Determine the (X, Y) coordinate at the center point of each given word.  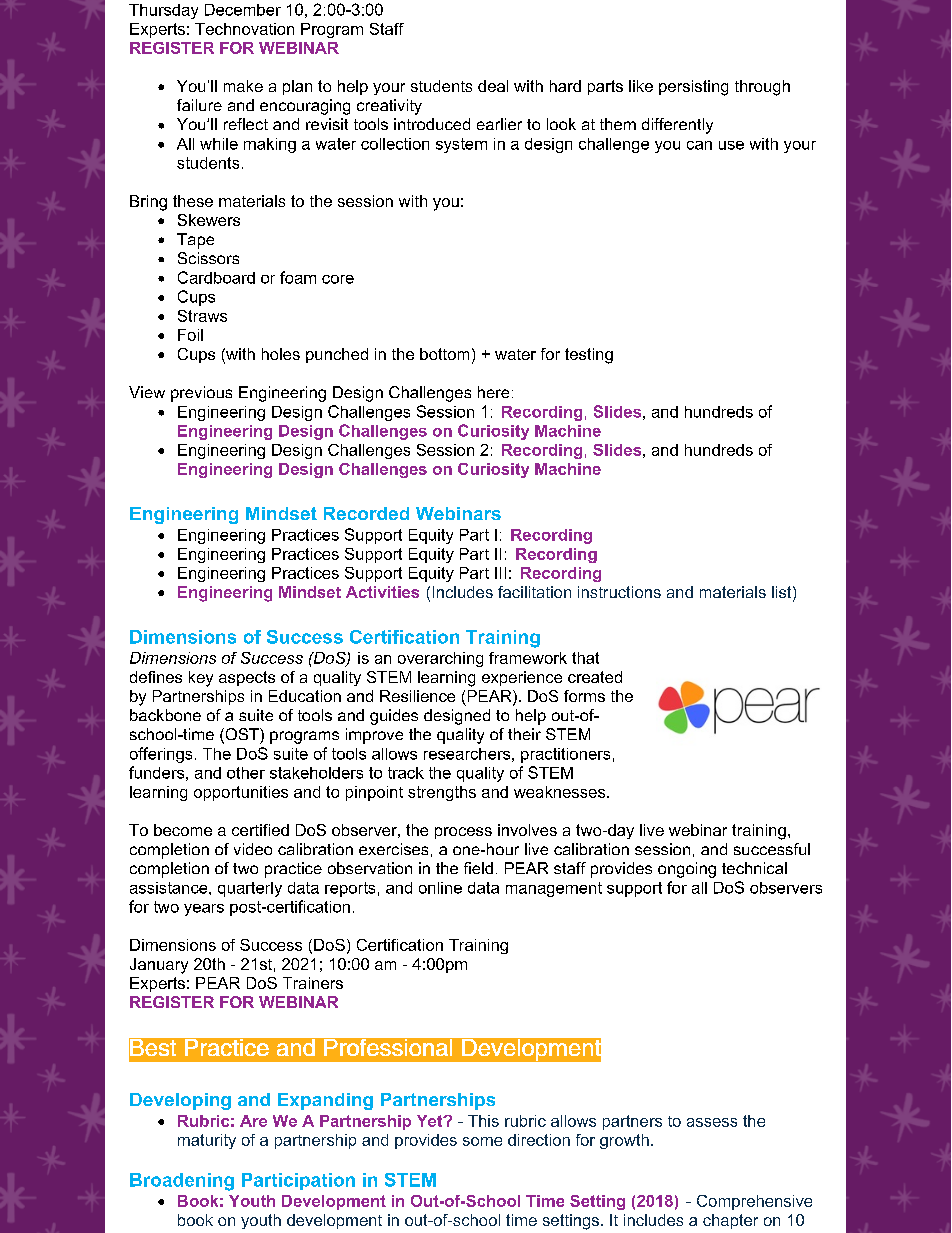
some (482, 1141)
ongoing (687, 870)
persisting (693, 88)
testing (589, 356)
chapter (730, 1221)
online (440, 888)
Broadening (182, 1182)
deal (493, 86)
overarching (440, 659)
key (201, 679)
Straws (202, 316)
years (204, 910)
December (243, 10)
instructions (619, 592)
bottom (444, 354)
